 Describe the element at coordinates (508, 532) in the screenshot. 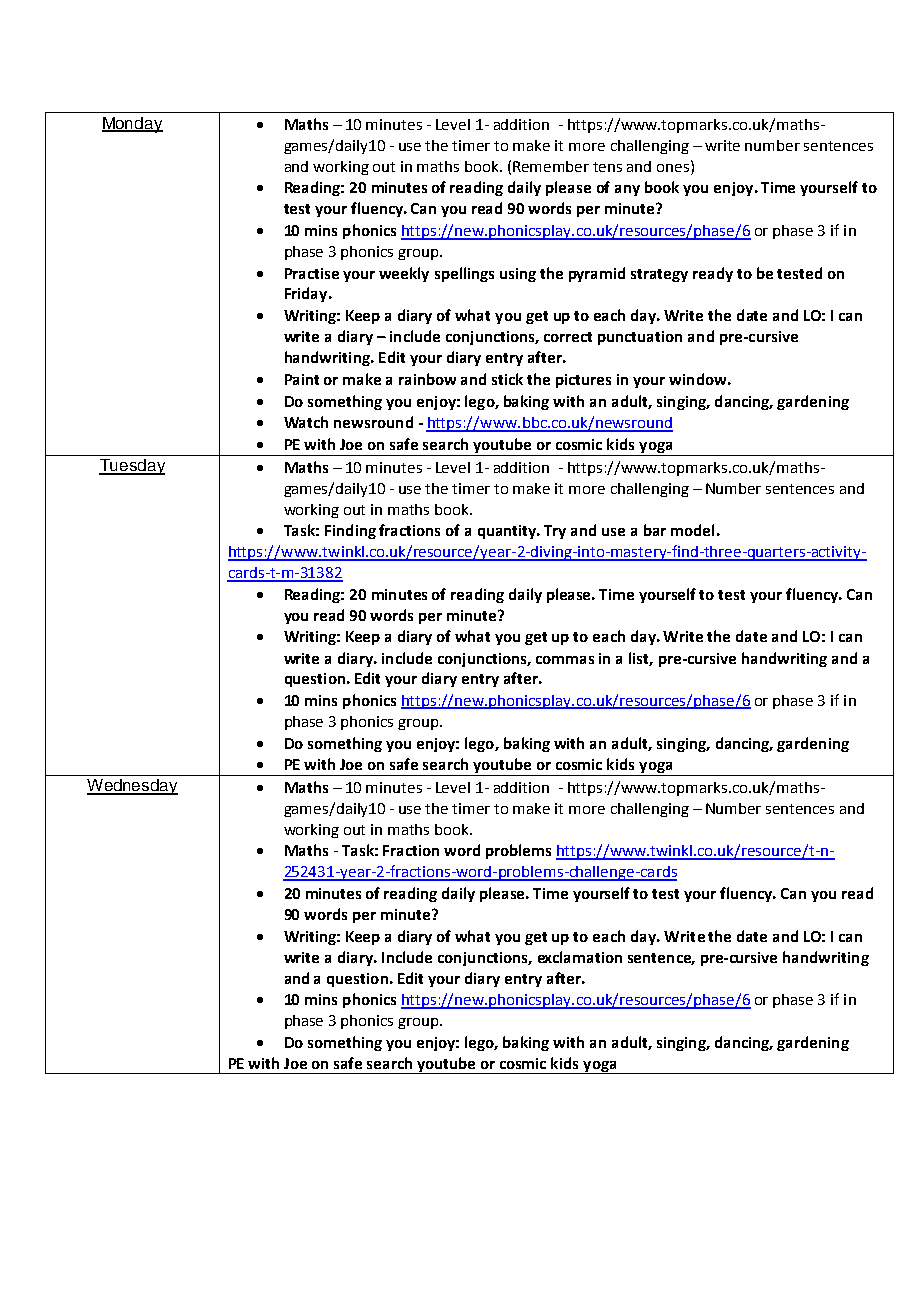

I see `quantity` at that location.
